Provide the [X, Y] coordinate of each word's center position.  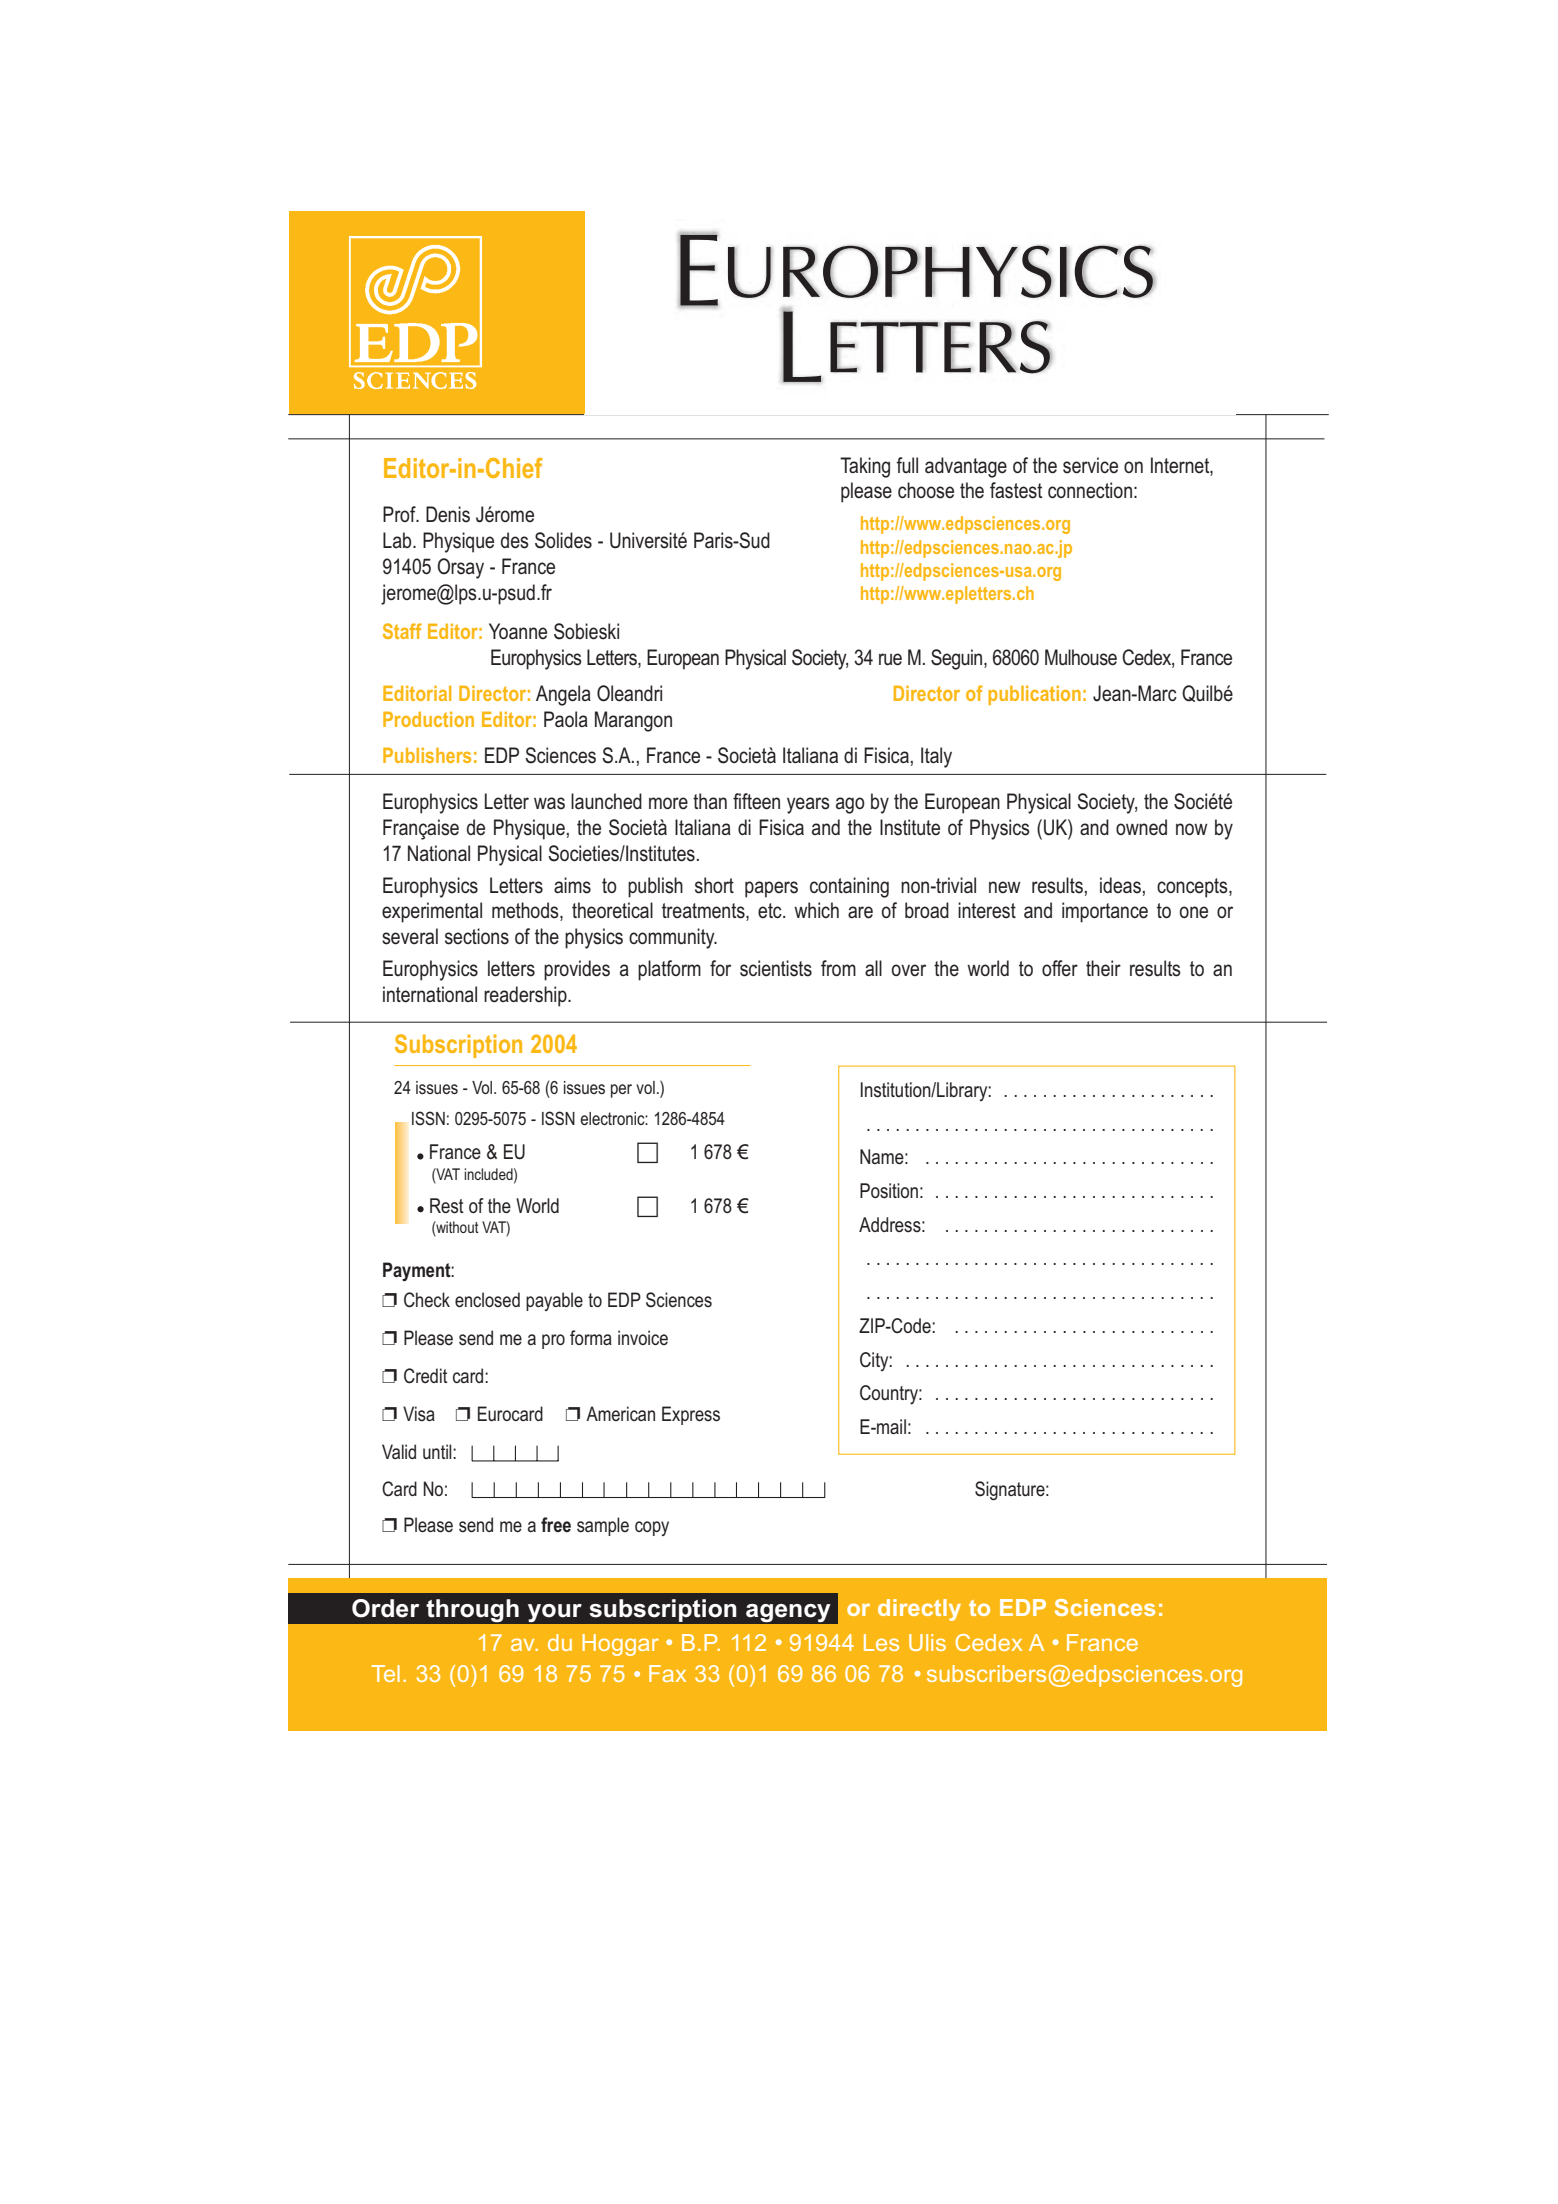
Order [385, 1608]
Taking [865, 467]
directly [919, 1610]
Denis [448, 514]
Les [881, 1642]
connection [1090, 490]
